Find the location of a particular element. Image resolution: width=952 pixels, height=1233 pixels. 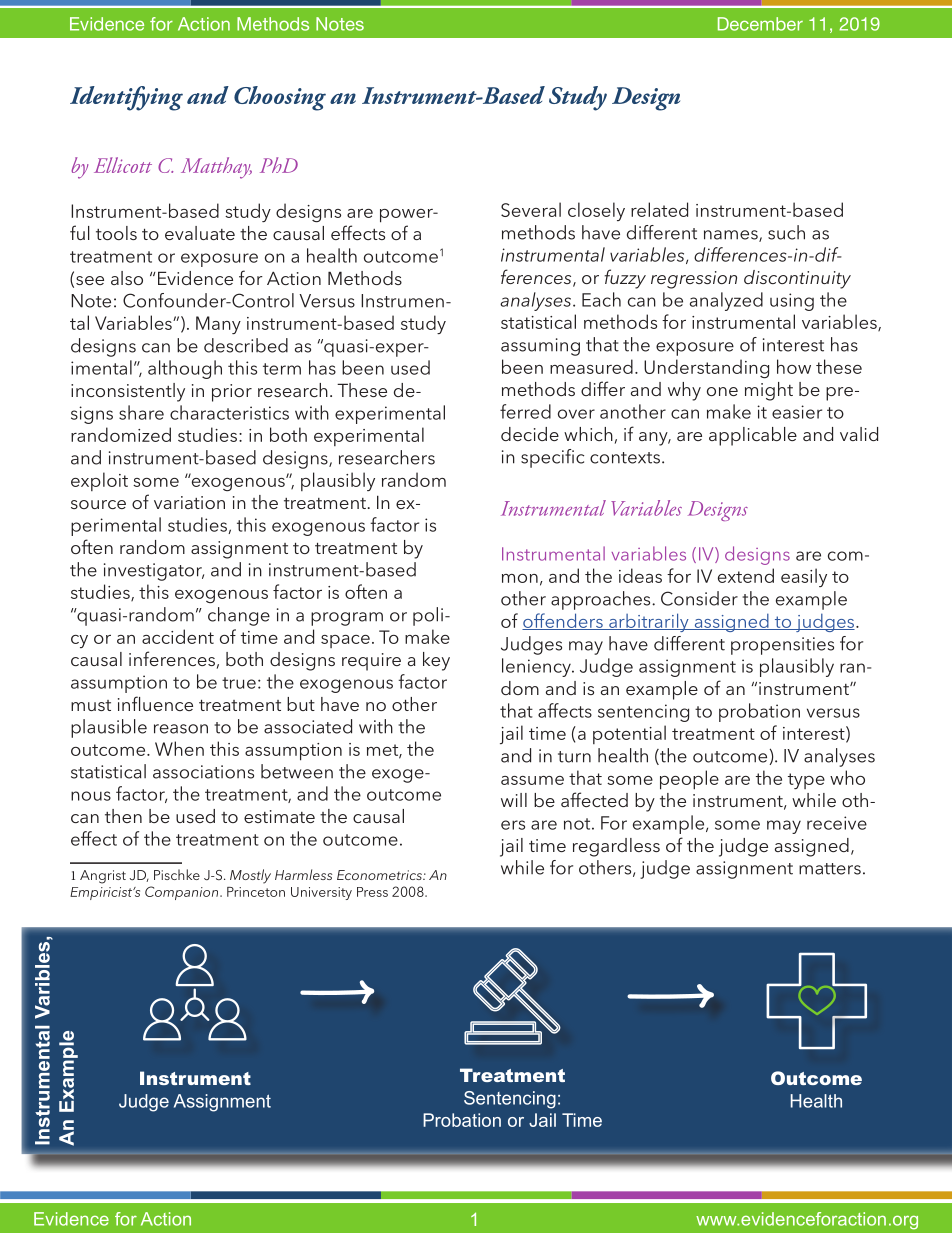

Several is located at coordinates (531, 209).
